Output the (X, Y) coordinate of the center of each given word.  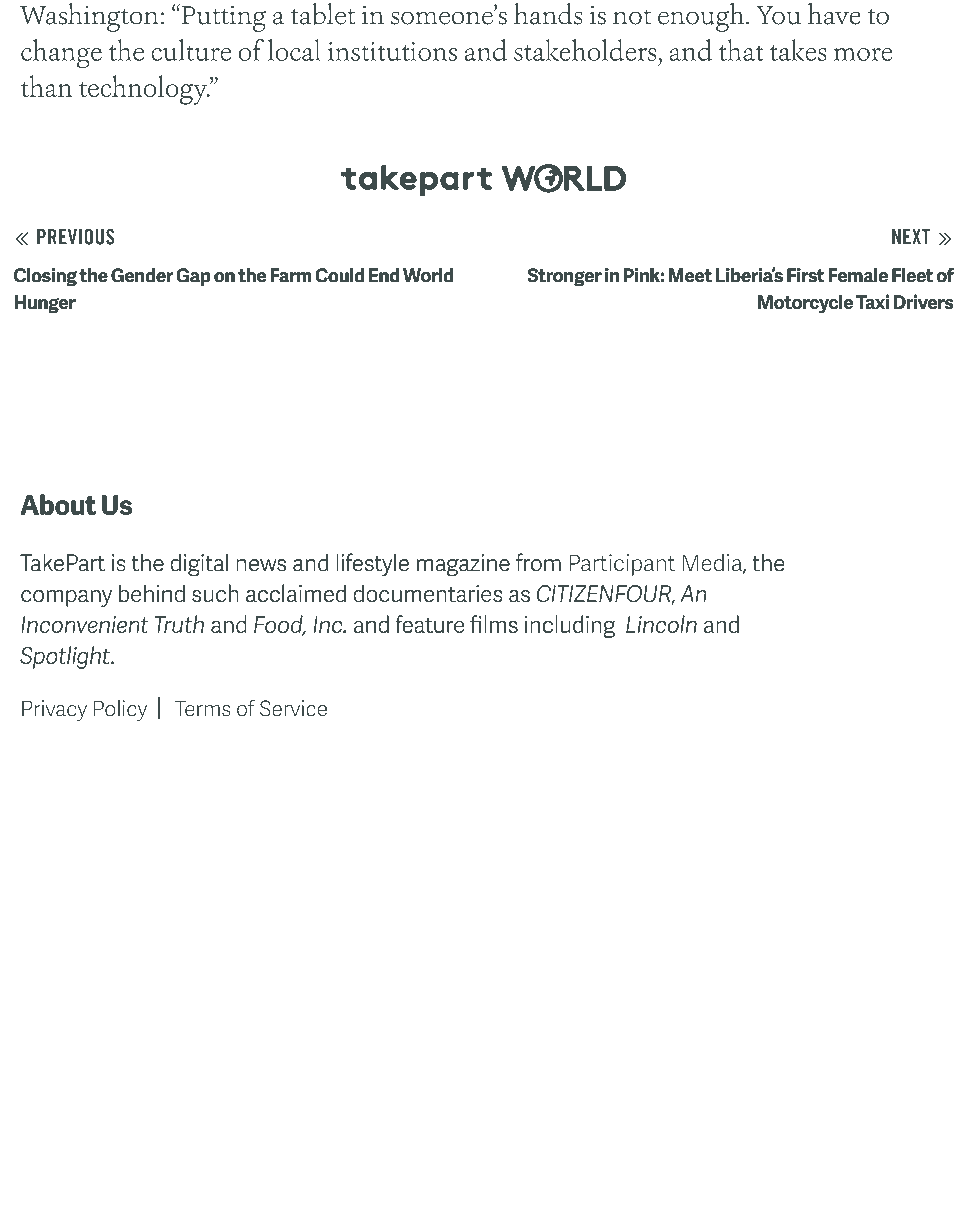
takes (798, 50)
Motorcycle (805, 303)
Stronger (564, 277)
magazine (463, 565)
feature (429, 624)
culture (191, 50)
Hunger (45, 304)
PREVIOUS (75, 237)
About (58, 504)
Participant (622, 565)
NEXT (911, 237)
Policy (120, 710)
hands (548, 13)
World (428, 275)
